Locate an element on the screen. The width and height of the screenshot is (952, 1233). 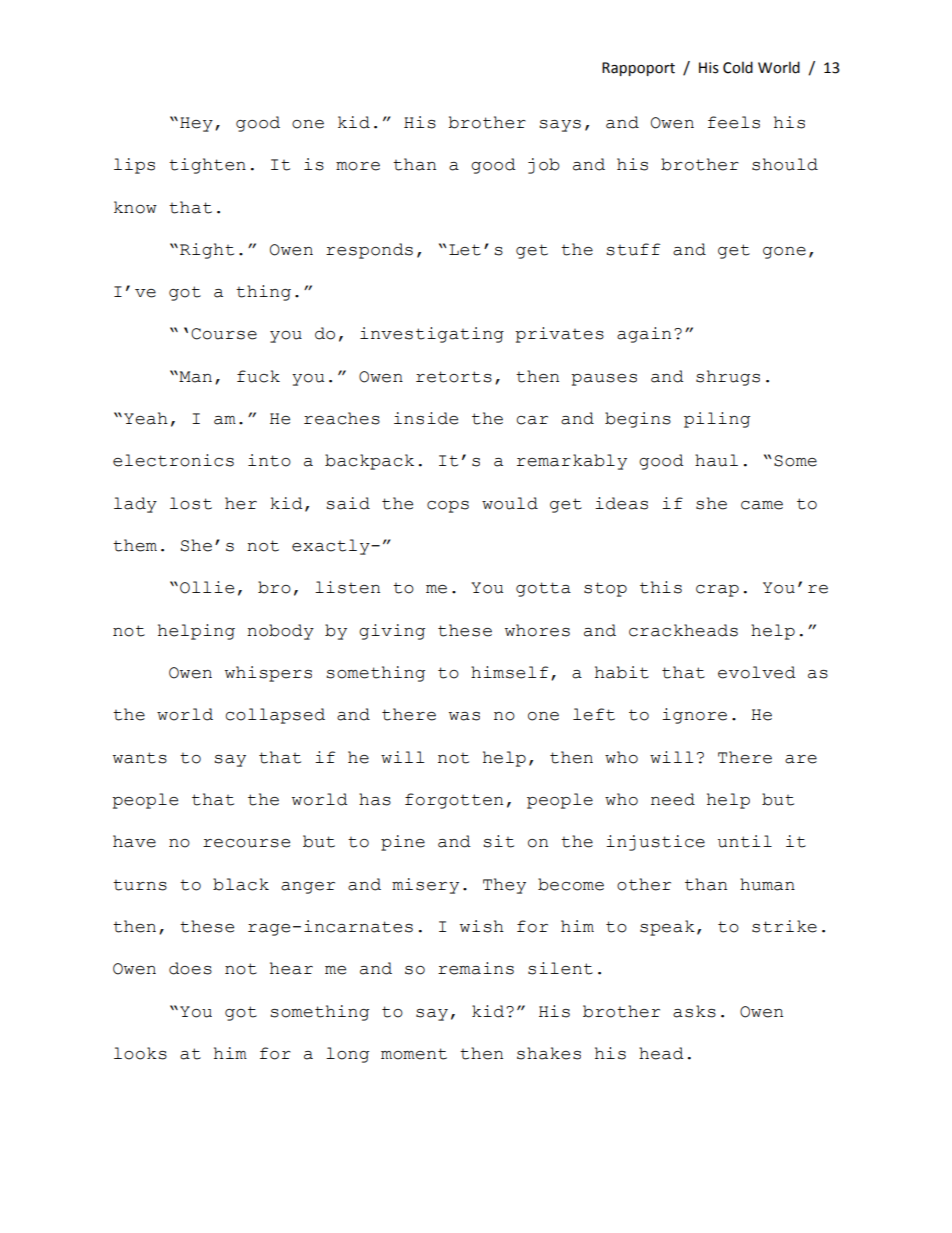
feels is located at coordinates (734, 122).
